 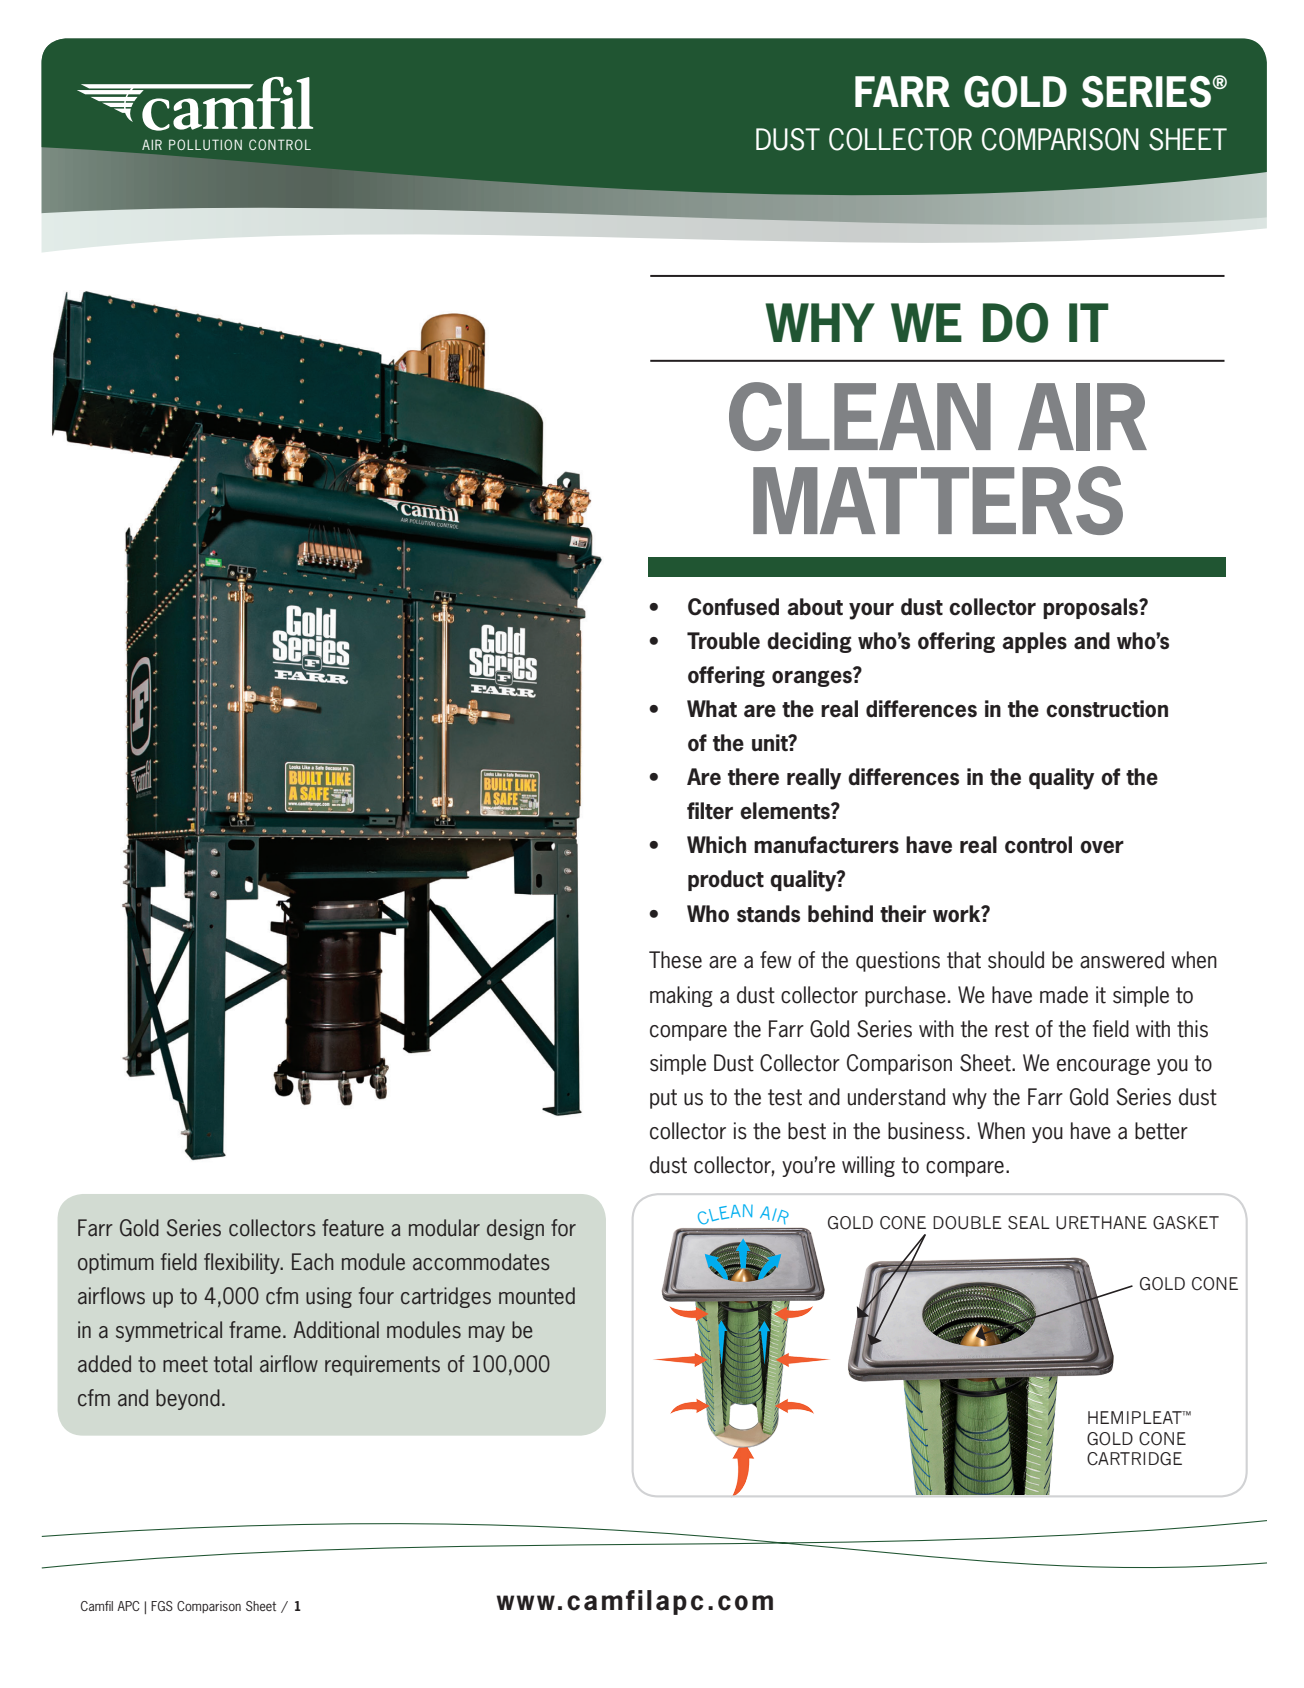 I want to click on POLLUTION, so click(x=205, y=144).
